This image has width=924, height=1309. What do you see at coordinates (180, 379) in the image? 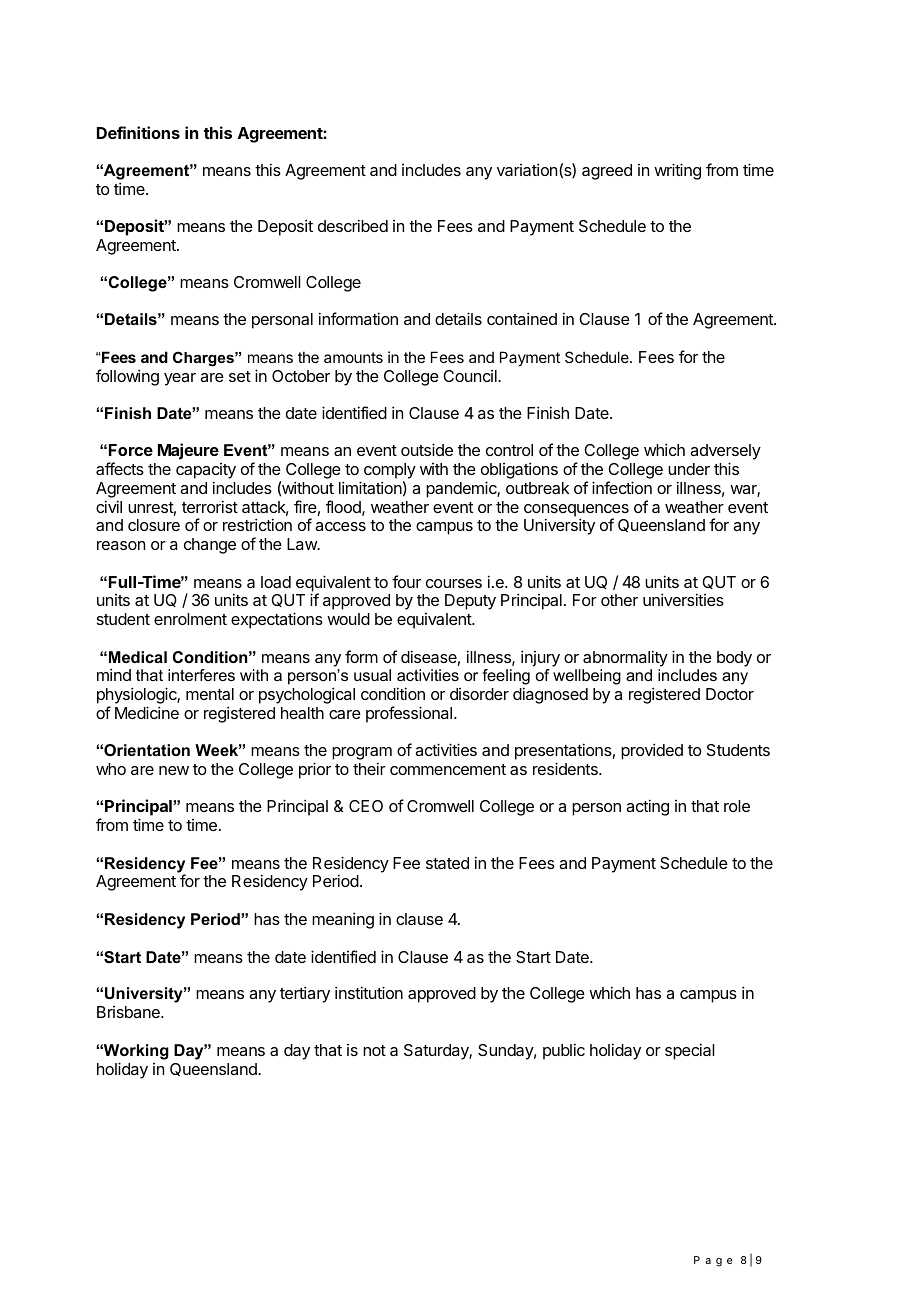
I see `year` at bounding box center [180, 379].
